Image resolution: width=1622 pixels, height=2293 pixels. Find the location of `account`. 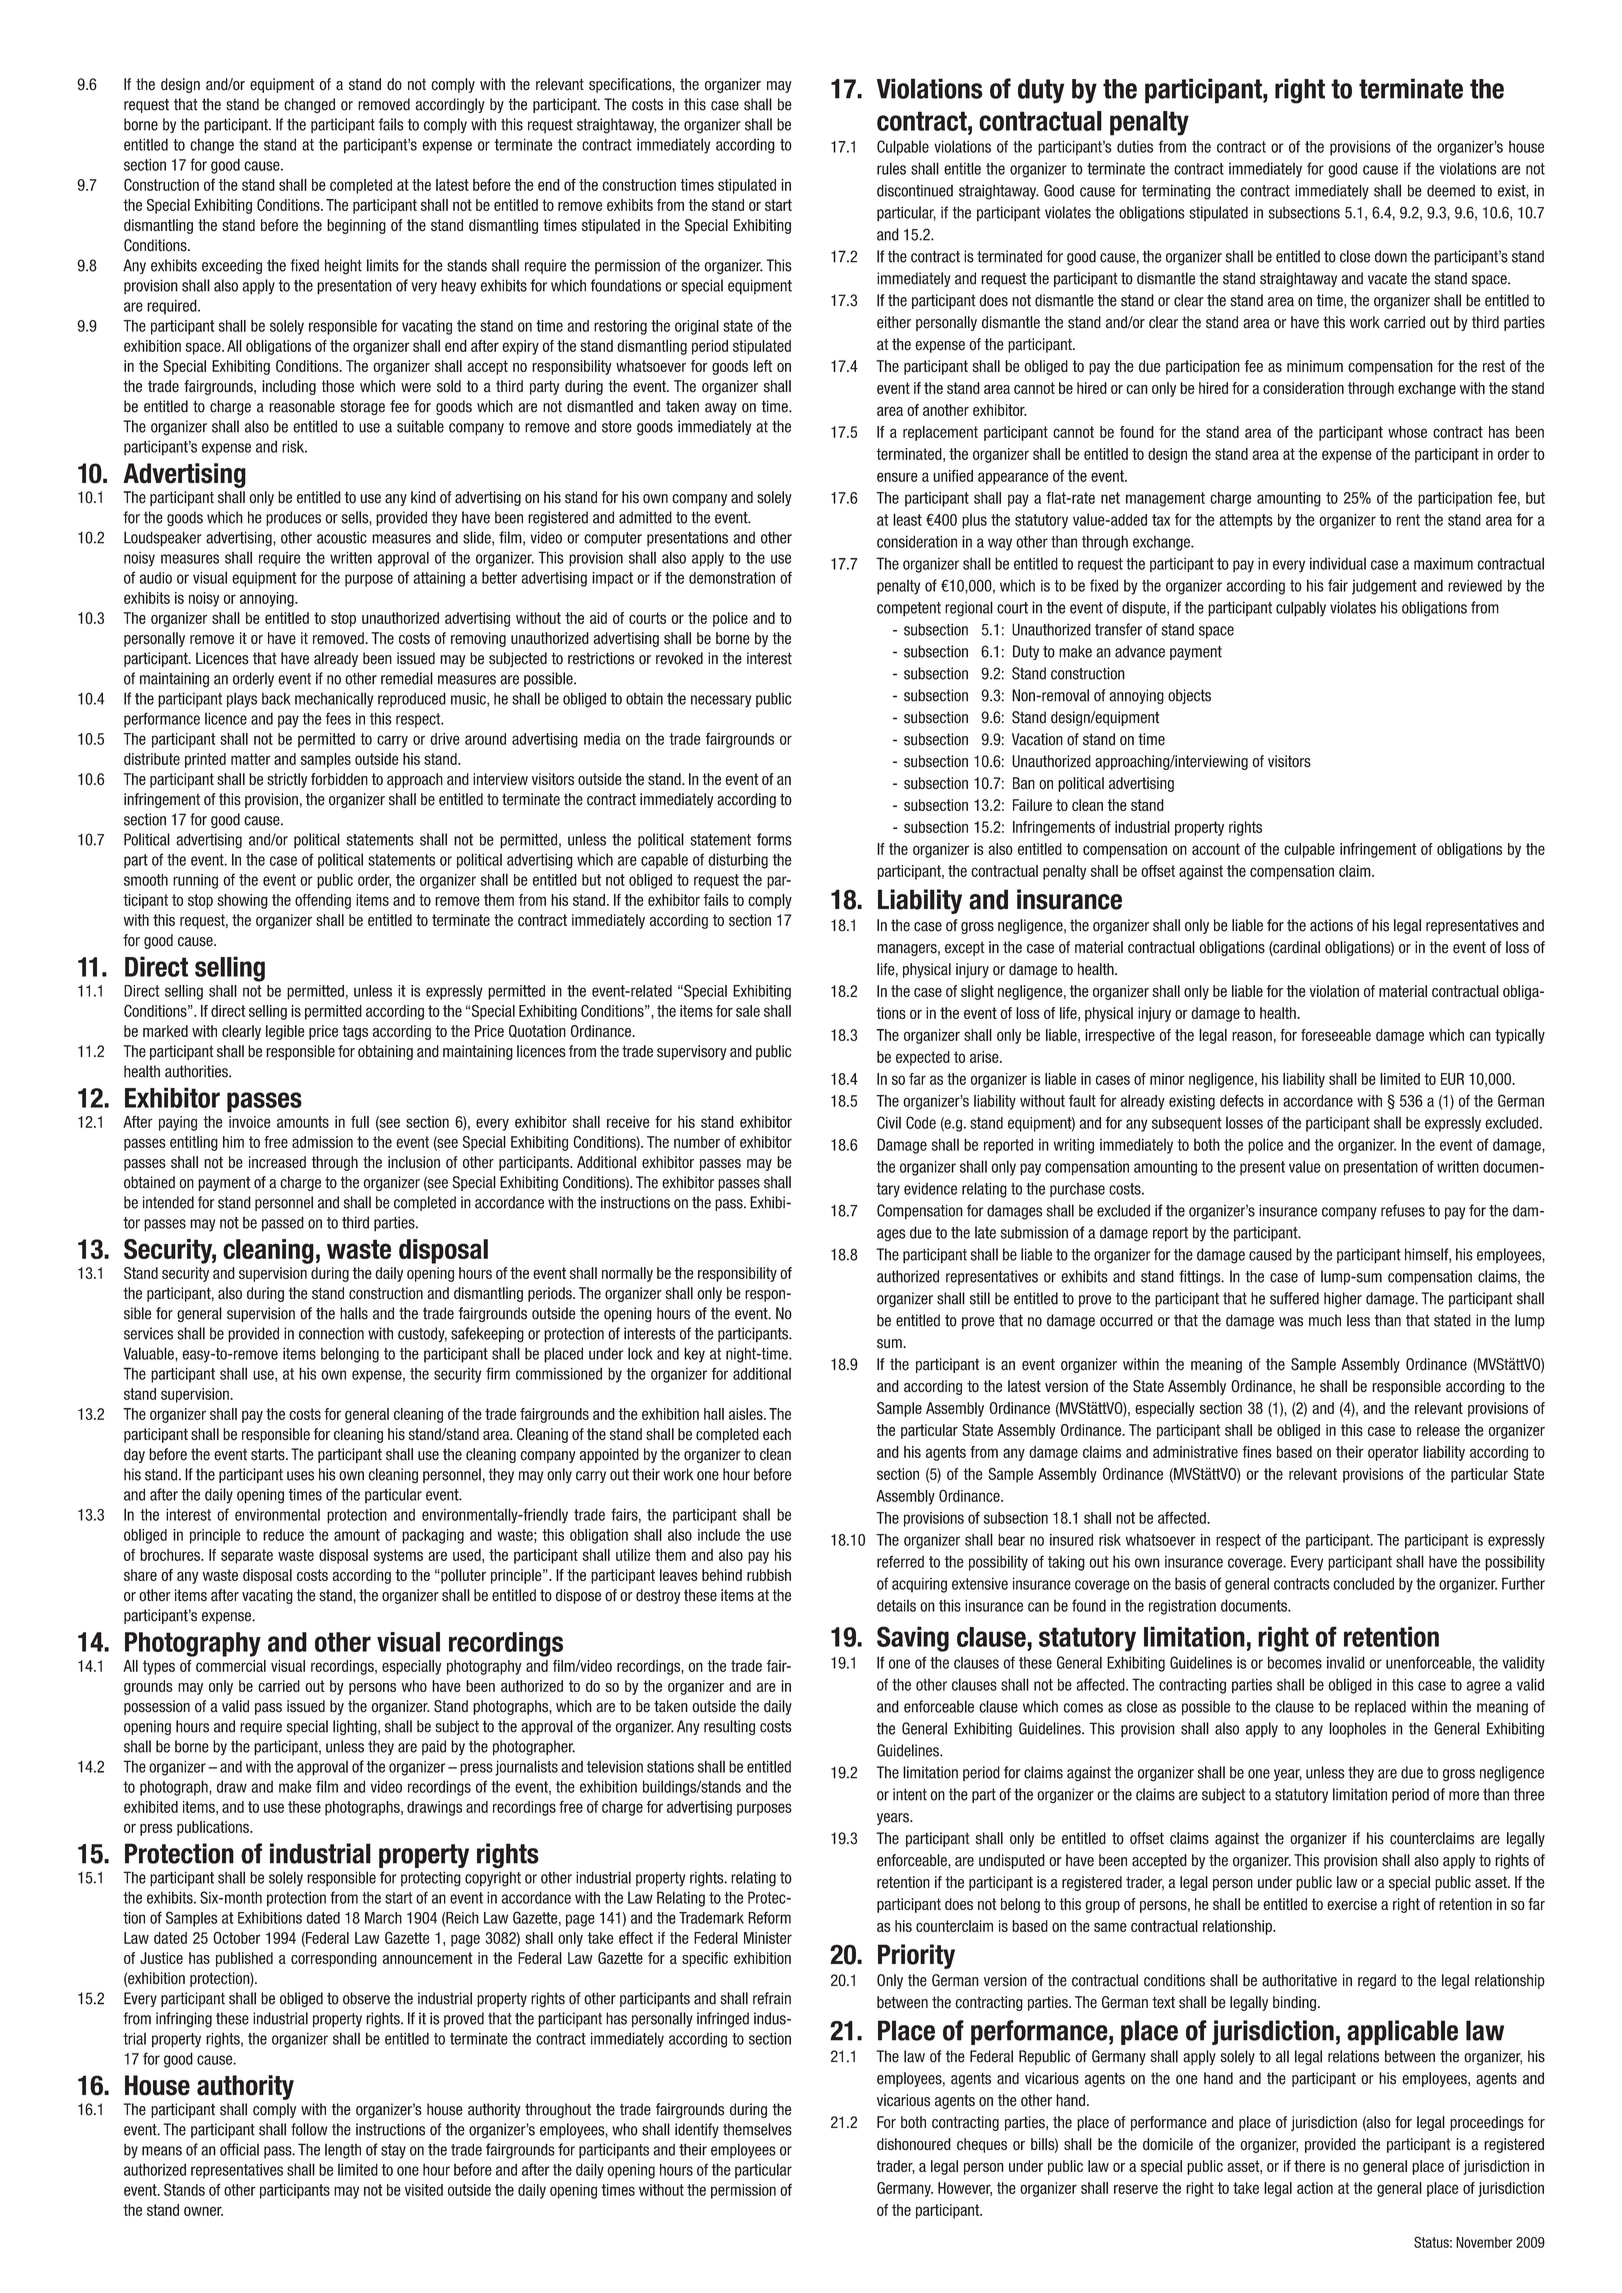

account is located at coordinates (1216, 849).
